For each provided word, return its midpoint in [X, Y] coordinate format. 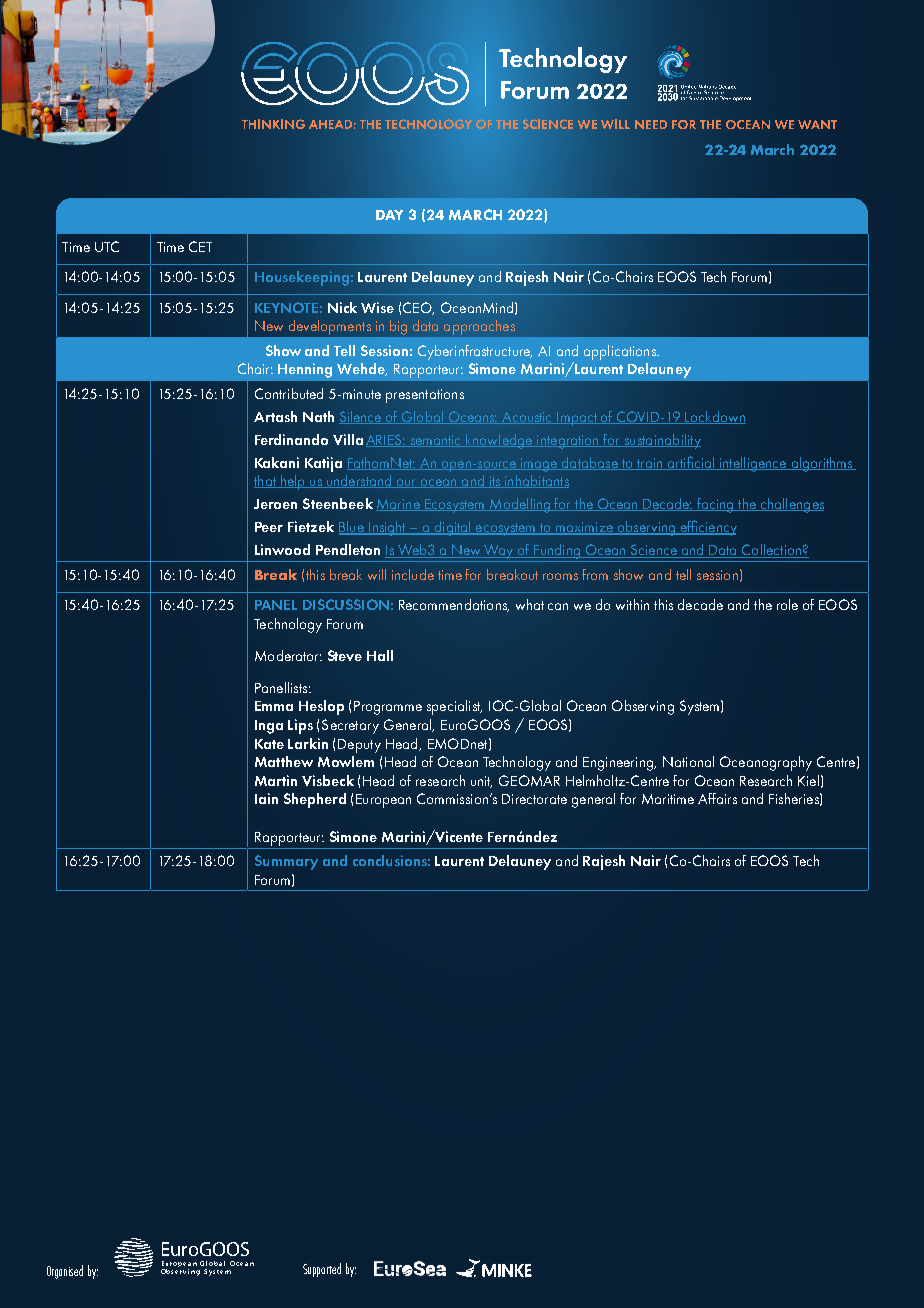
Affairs [717, 798]
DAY [389, 215]
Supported [322, 1270]
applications [621, 352]
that [266, 481]
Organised [65, 1272]
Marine [399, 505]
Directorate [534, 799]
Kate [269, 744]
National [688, 761]
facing [715, 505]
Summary [286, 862]
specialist [454, 707]
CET [200, 246]
